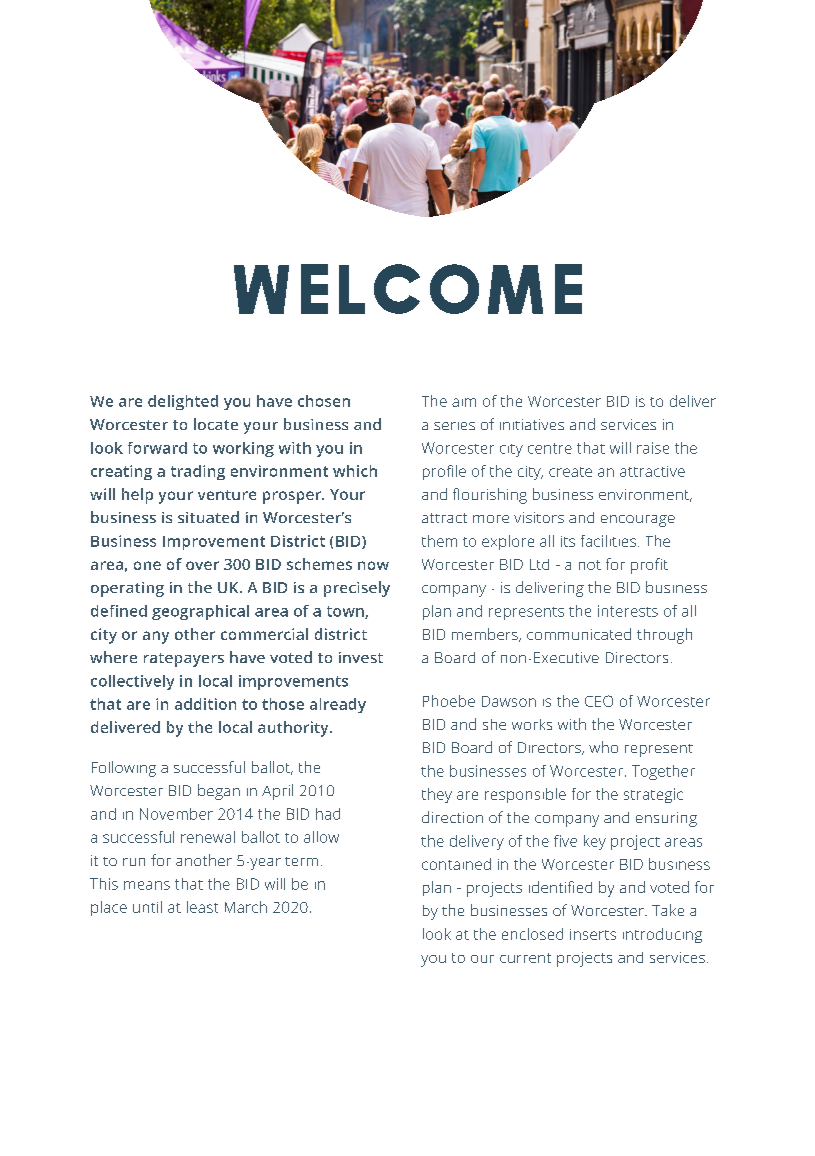 The width and height of the screenshot is (815, 1156). Describe the element at coordinates (595, 842) in the screenshot. I see `key` at that location.
